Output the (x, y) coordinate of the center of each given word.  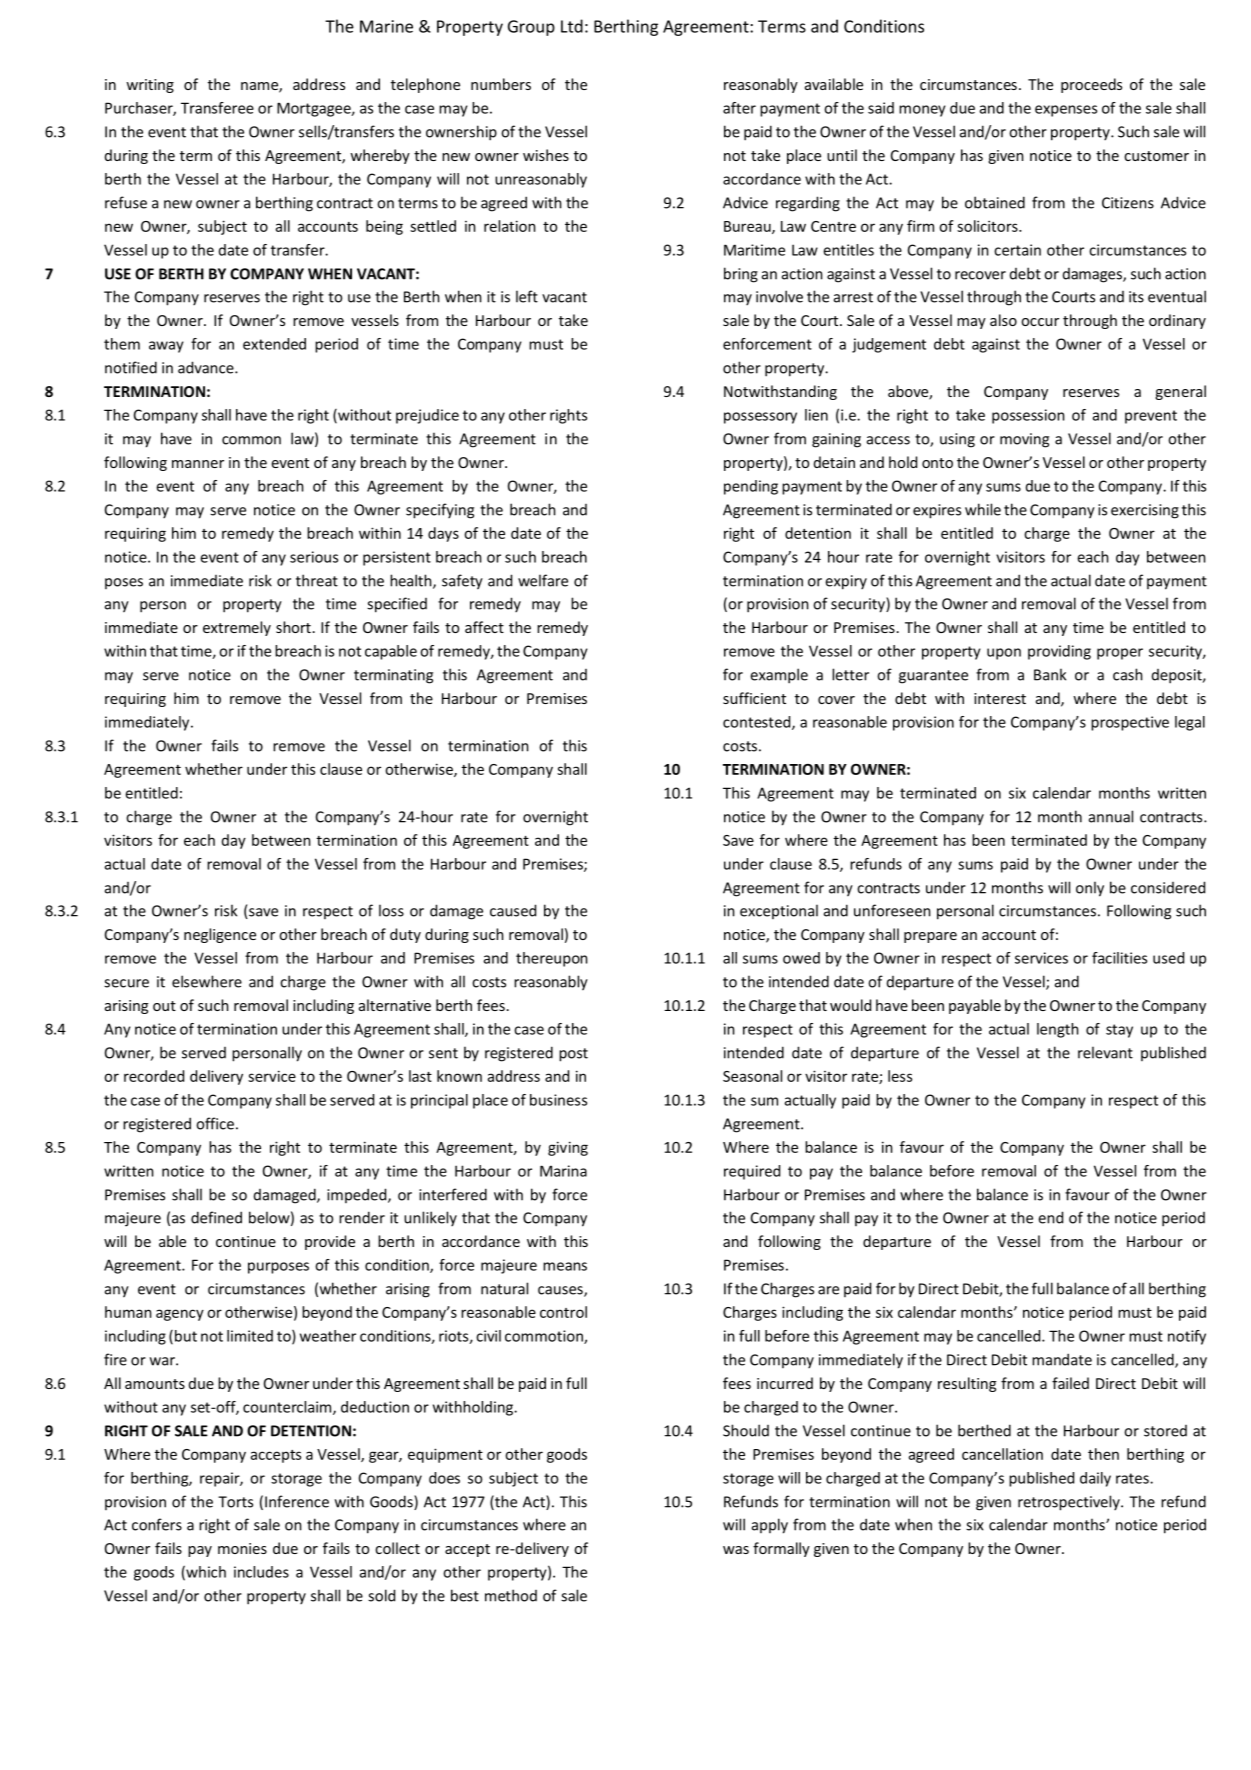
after (739, 108)
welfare (543, 580)
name (260, 87)
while (983, 509)
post (573, 1055)
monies (242, 1548)
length (1058, 1030)
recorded (154, 1076)
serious (314, 557)
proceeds (1091, 85)
